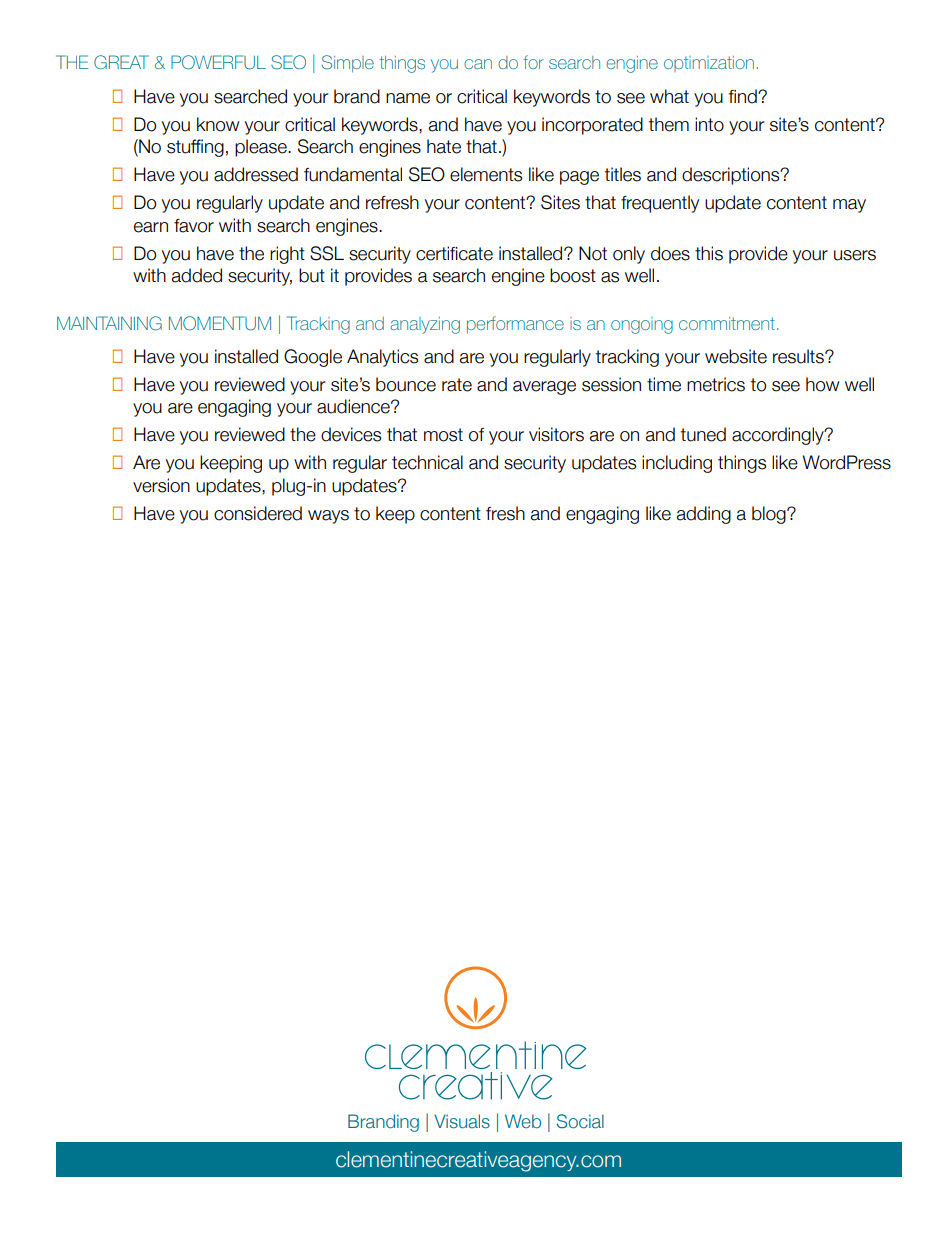 This document has width=952, height=1233. I want to click on MOMENTUM, so click(220, 323).
